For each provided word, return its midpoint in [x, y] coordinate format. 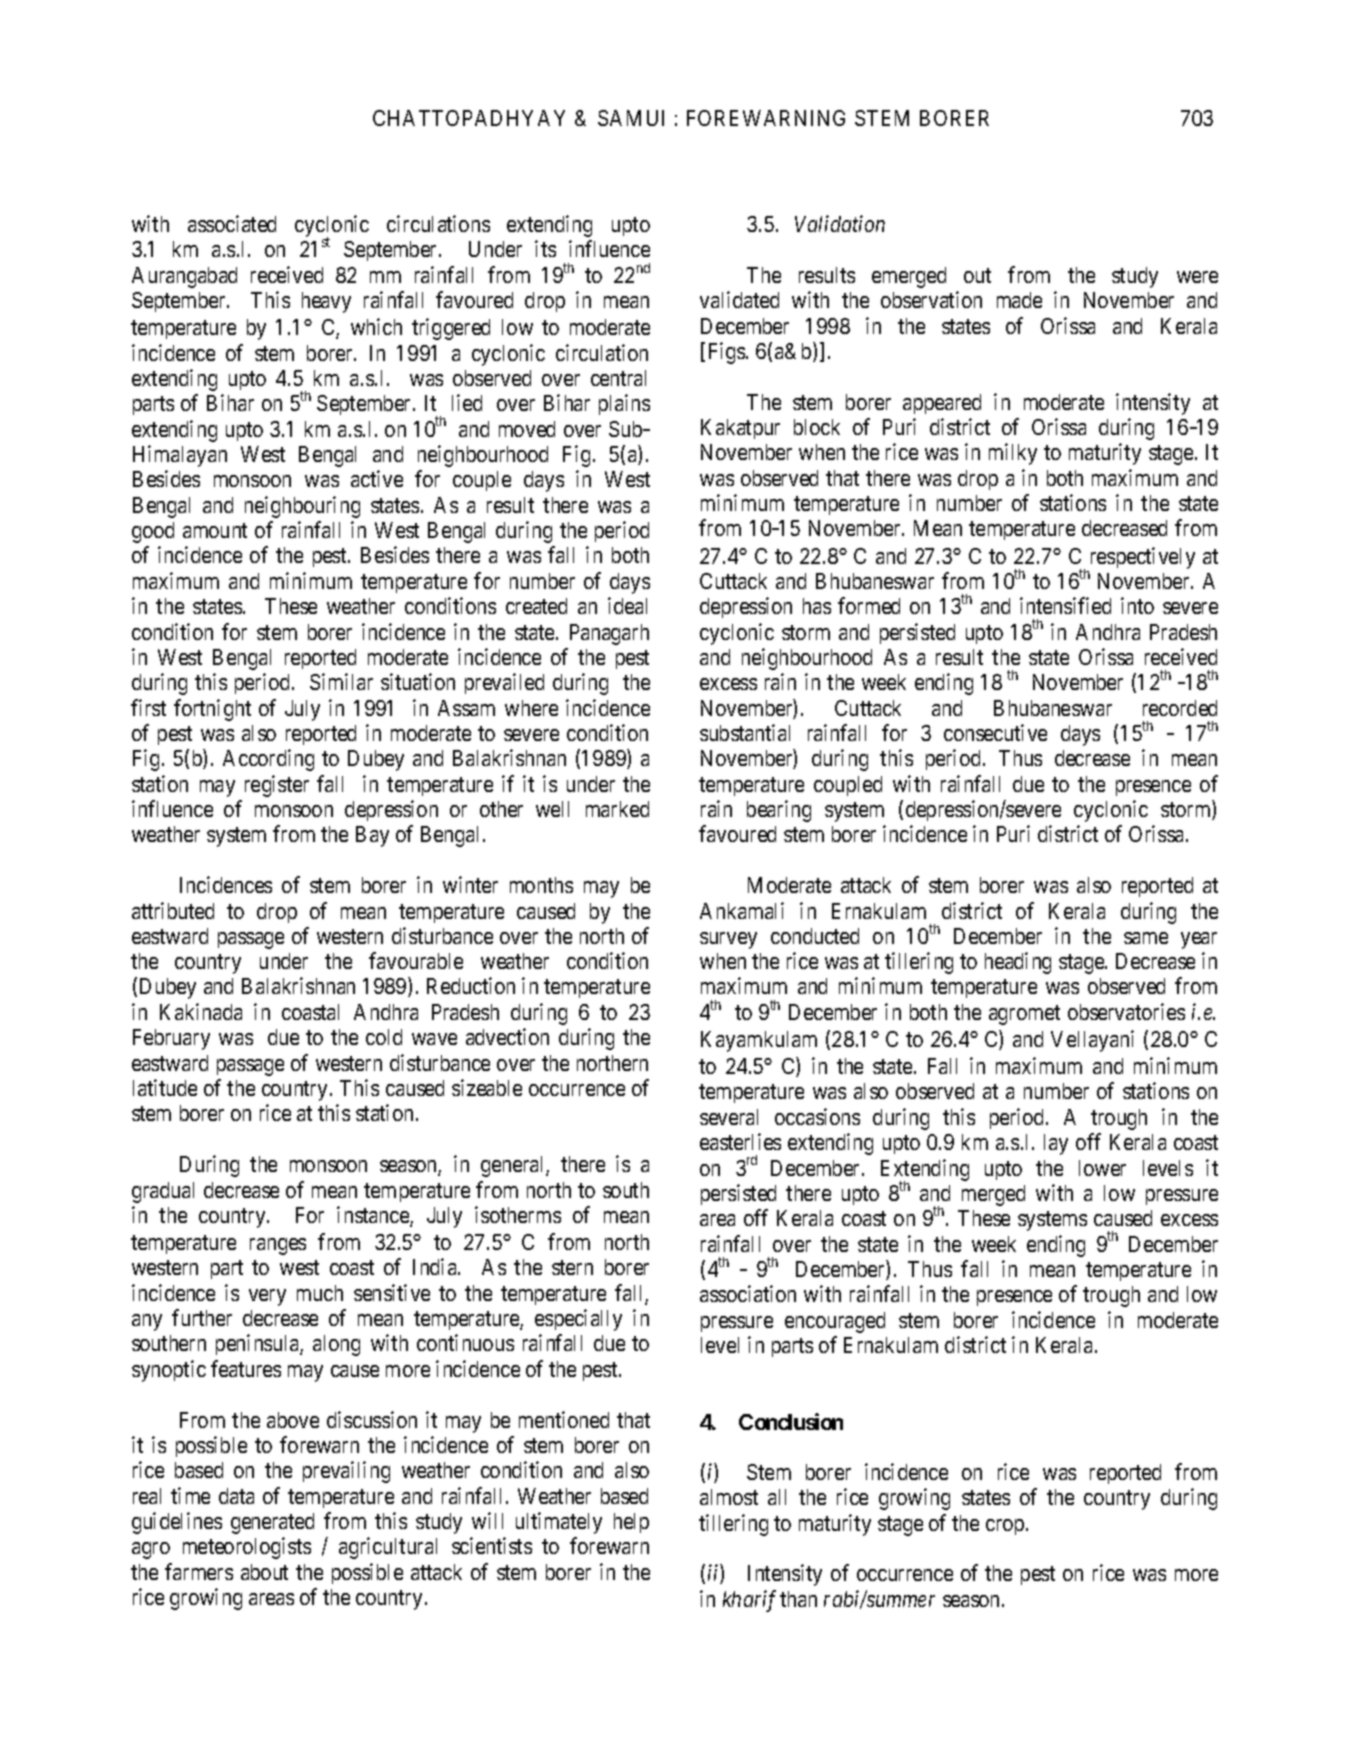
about [264, 1572]
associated [232, 223]
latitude [165, 1087]
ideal [627, 605]
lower [1102, 1168]
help [631, 1523]
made [1019, 300]
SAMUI [631, 118]
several [729, 1117]
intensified [1065, 605]
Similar [341, 681]
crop [1005, 1527]
